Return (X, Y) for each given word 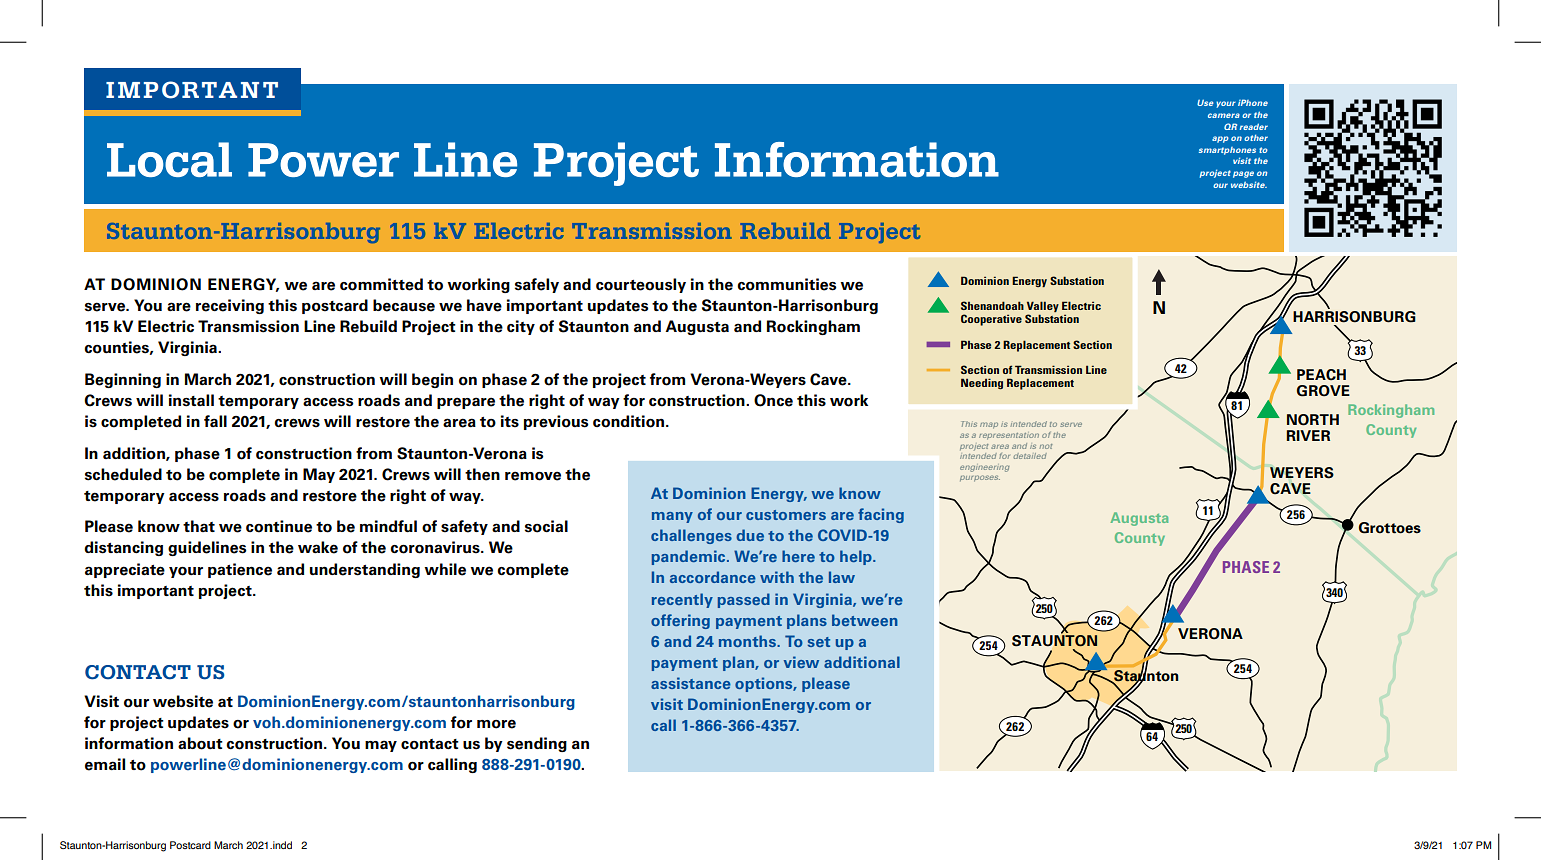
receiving (230, 306)
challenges (691, 536)
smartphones (1227, 151)
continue (279, 526)
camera (1224, 115)
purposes (980, 478)
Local (169, 159)
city (521, 327)
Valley (1043, 308)
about (200, 743)
